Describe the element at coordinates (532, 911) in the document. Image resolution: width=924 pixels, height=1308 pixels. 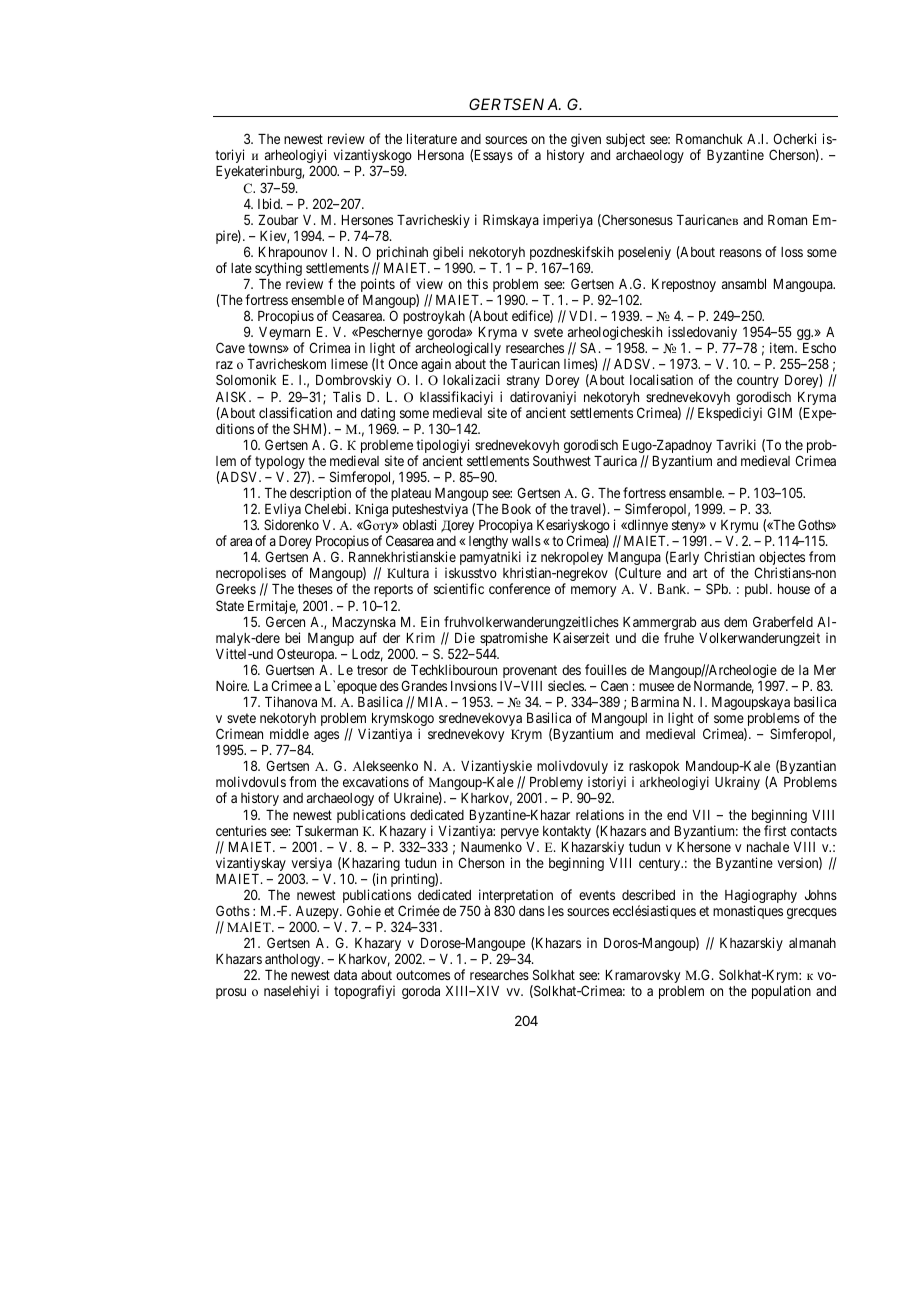
I see `dans` at that location.
